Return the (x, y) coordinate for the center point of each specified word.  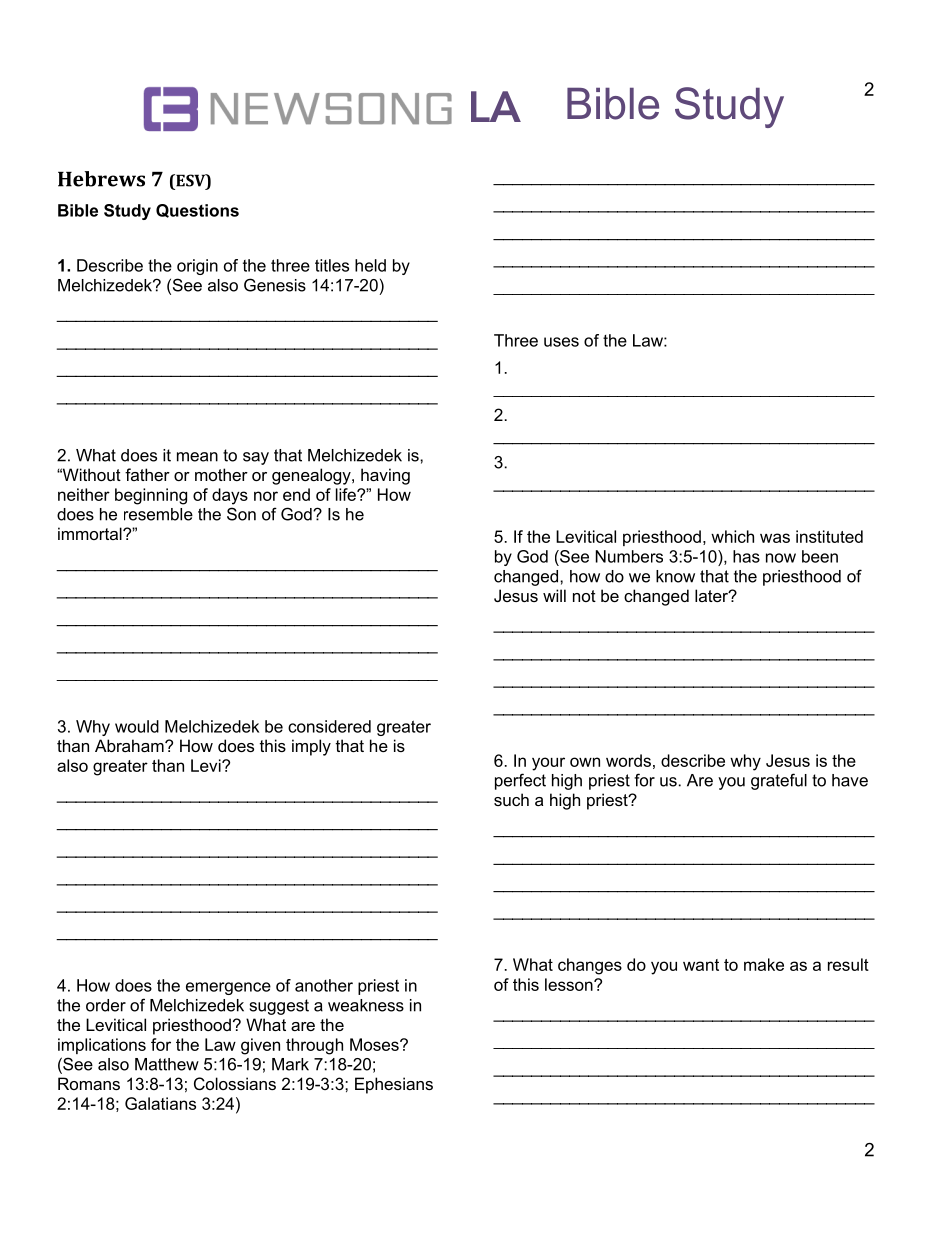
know (675, 576)
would (137, 726)
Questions (197, 211)
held (370, 265)
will (554, 595)
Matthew (167, 1064)
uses (561, 342)
